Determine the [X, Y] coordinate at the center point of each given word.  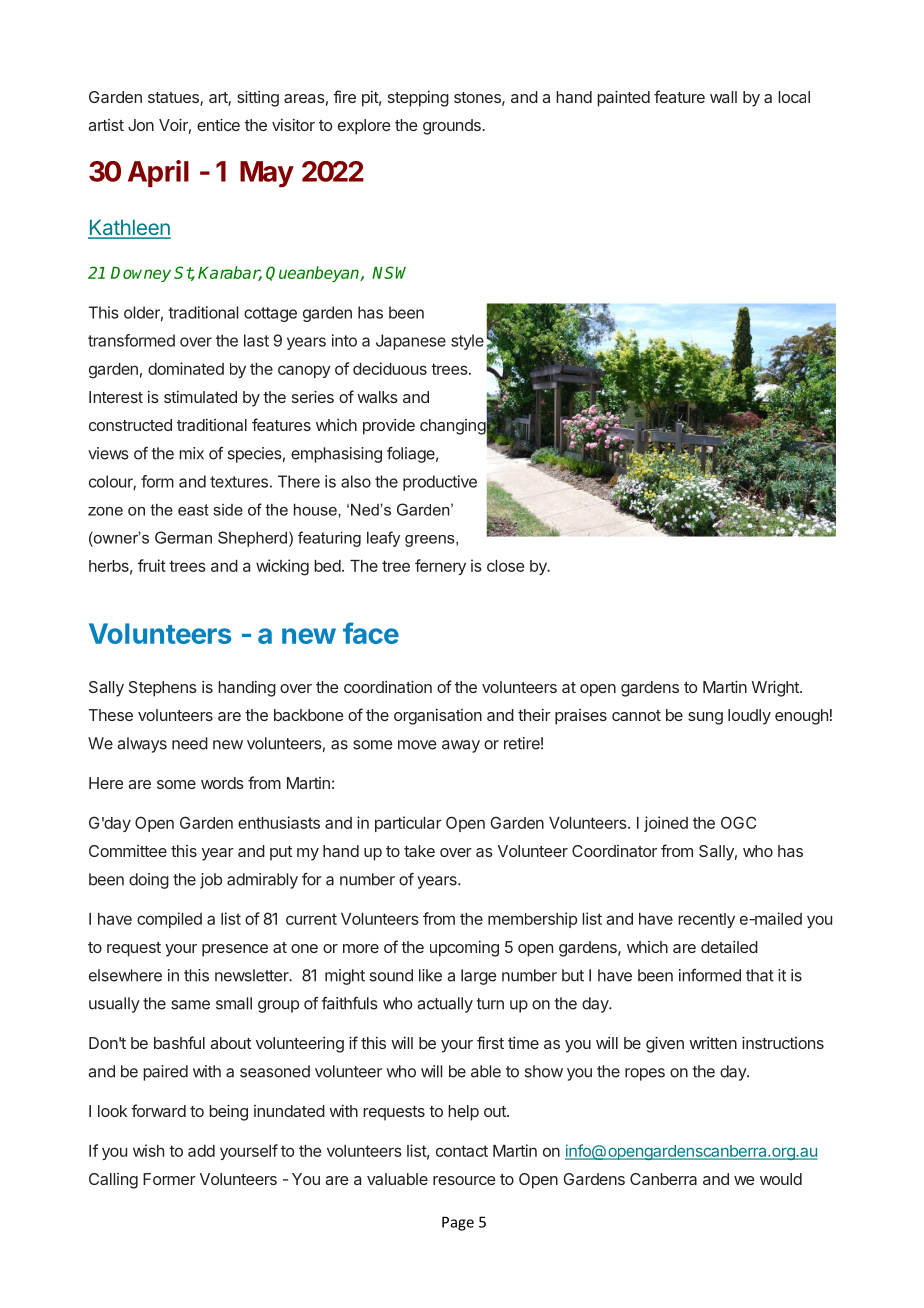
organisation [438, 717]
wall [723, 97]
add [201, 1151]
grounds [453, 127]
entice [218, 124]
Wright [776, 688]
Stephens [163, 689]
